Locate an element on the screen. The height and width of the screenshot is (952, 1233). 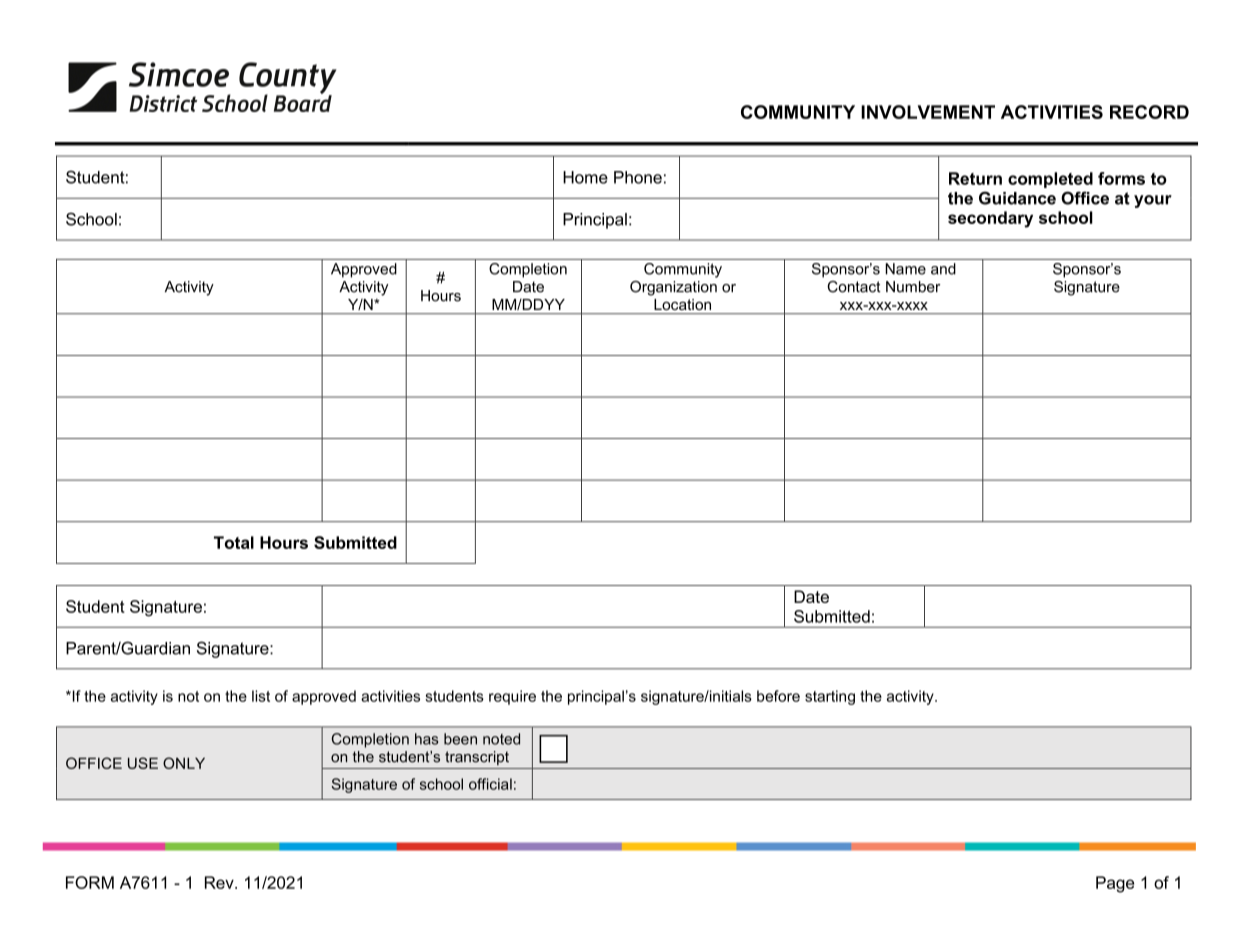
Organization is located at coordinates (673, 288).
